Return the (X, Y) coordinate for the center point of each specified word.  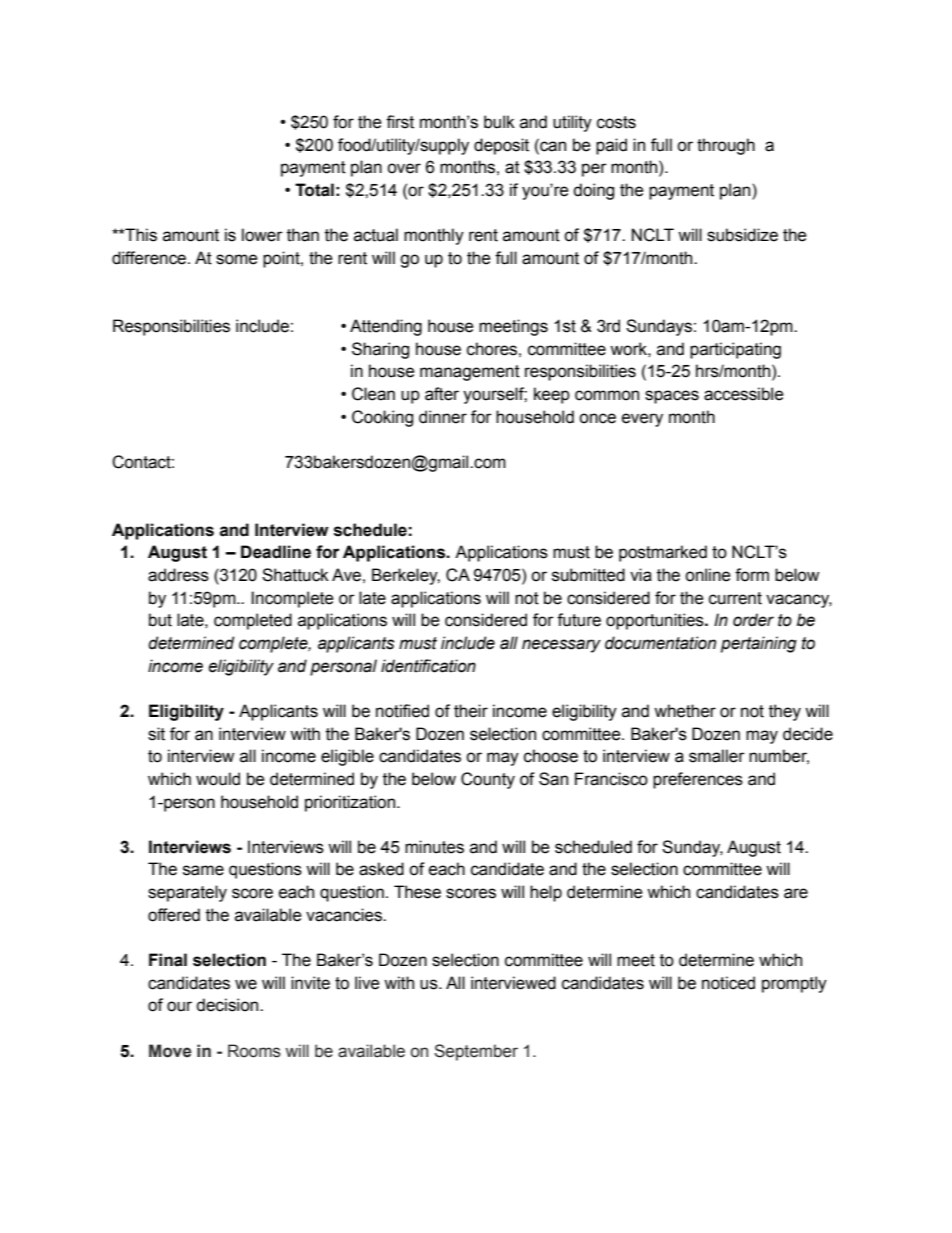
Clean (373, 394)
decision (228, 1005)
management (470, 373)
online (708, 575)
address (178, 575)
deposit (501, 146)
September (476, 1052)
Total (314, 190)
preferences (698, 780)
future (579, 620)
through (726, 146)
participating (735, 350)
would (218, 779)
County (488, 780)
